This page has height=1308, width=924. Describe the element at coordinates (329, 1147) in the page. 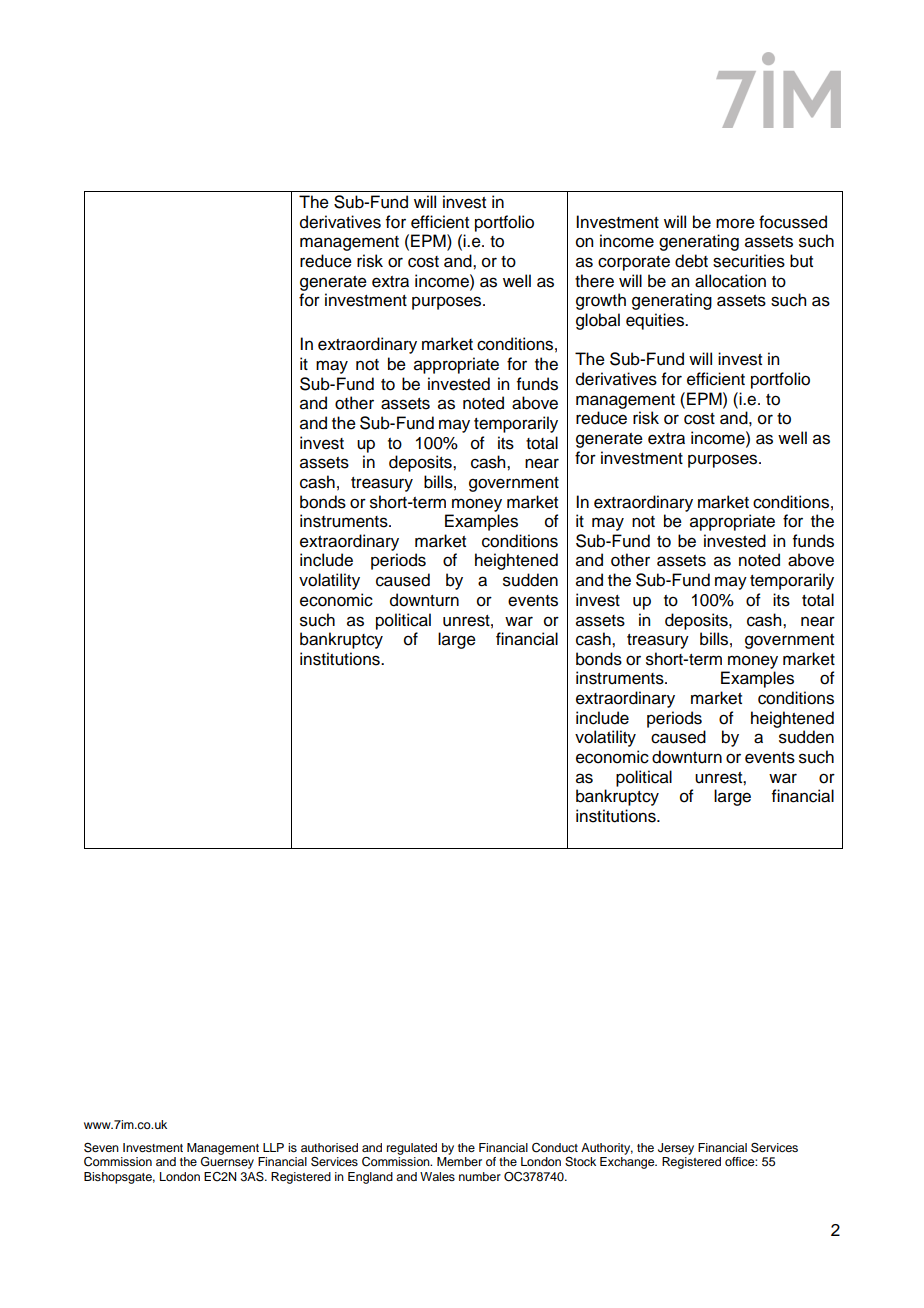

I see `authorised` at that location.
